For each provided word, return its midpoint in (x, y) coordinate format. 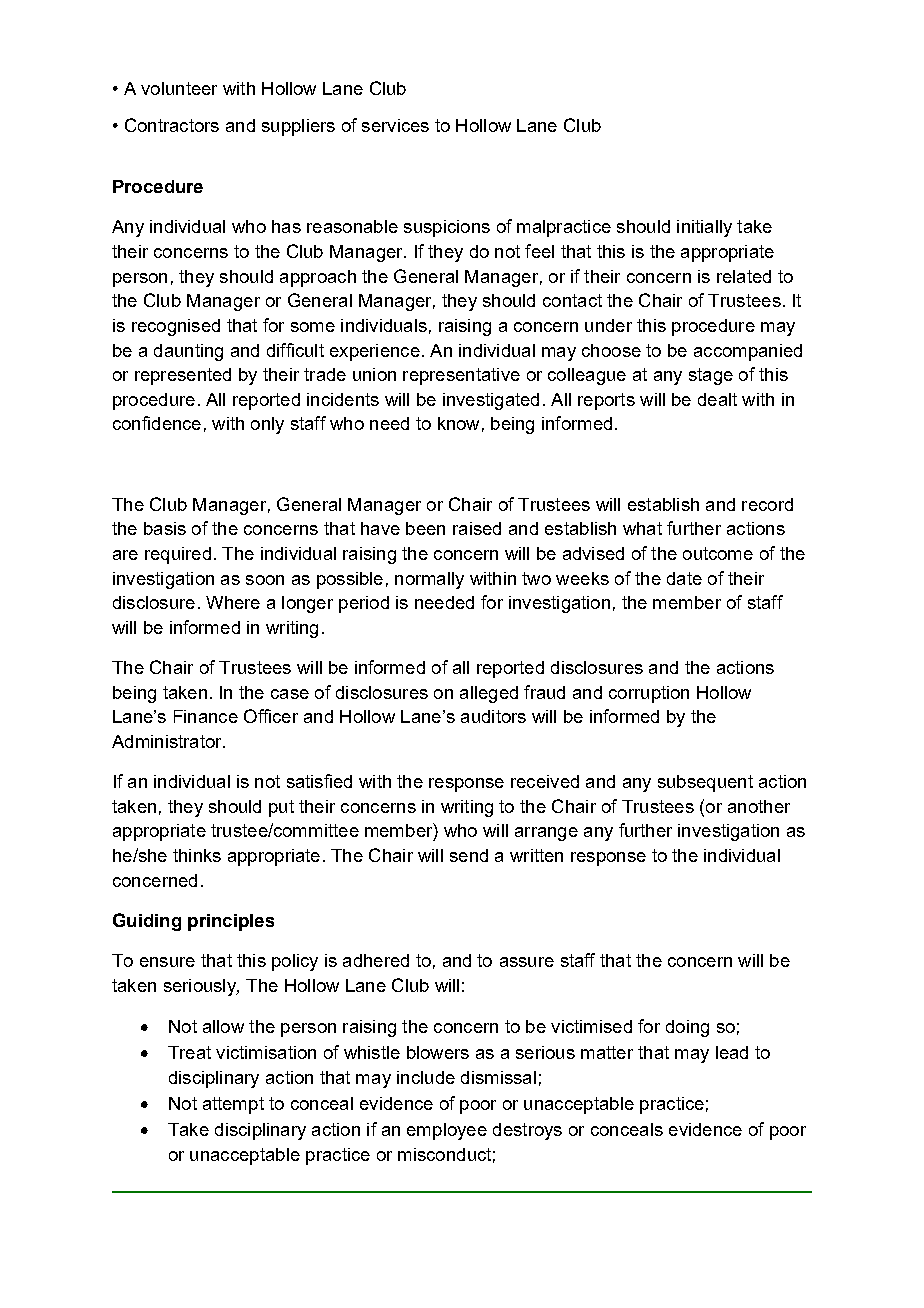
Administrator (168, 741)
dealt (717, 399)
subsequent (705, 783)
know (458, 423)
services (395, 125)
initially (704, 228)
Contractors (172, 125)
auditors (493, 716)
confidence (157, 423)
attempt (233, 1105)
